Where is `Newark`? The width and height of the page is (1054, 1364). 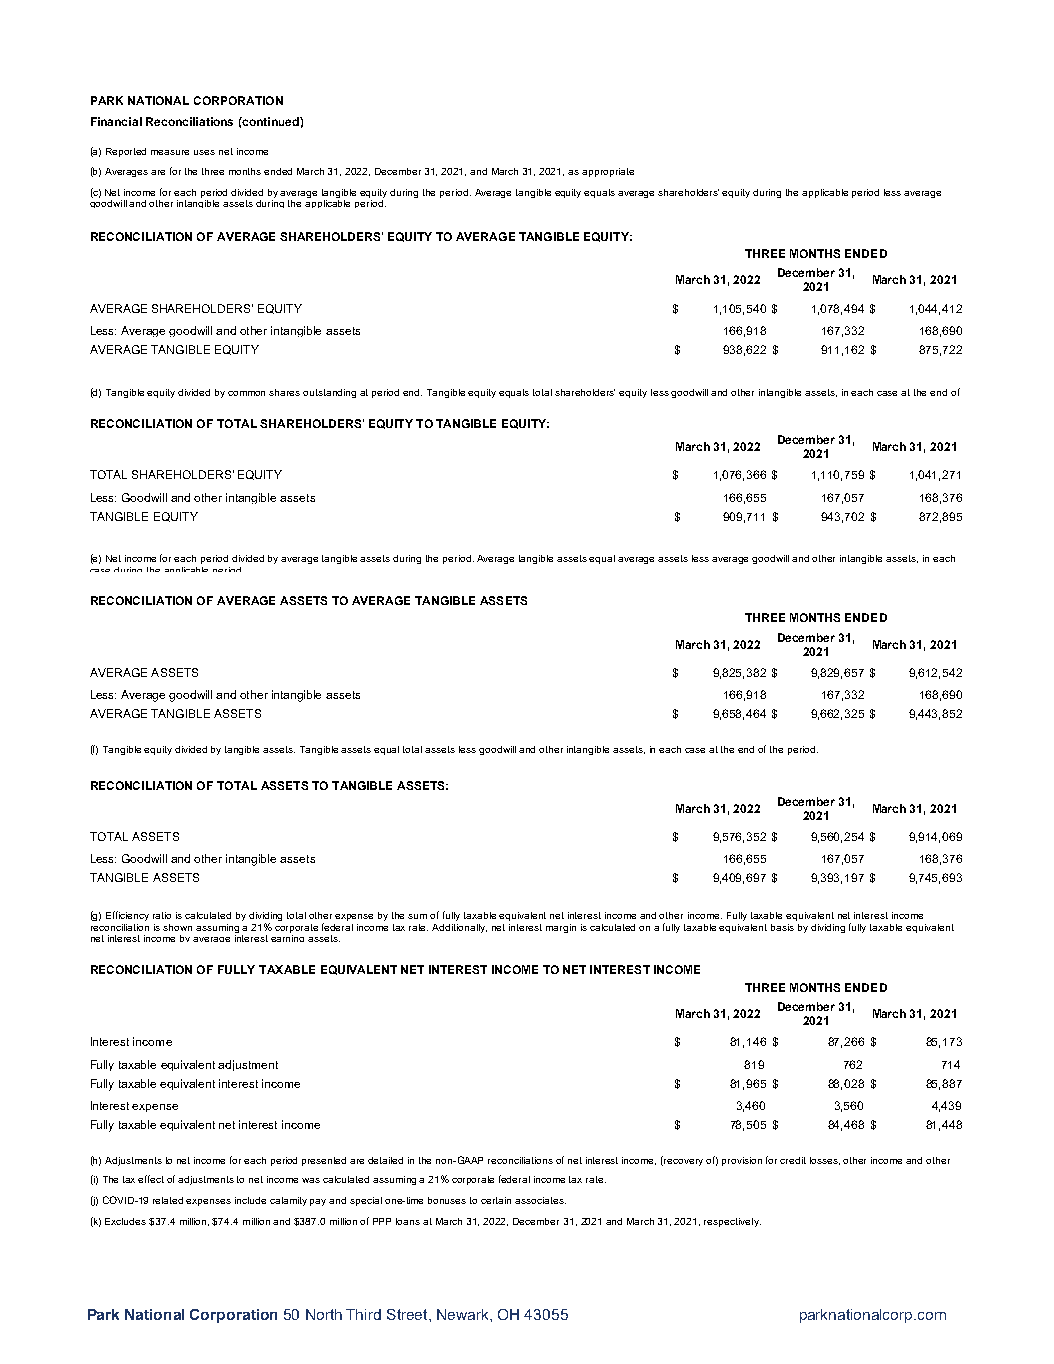
Newark is located at coordinates (464, 1314).
